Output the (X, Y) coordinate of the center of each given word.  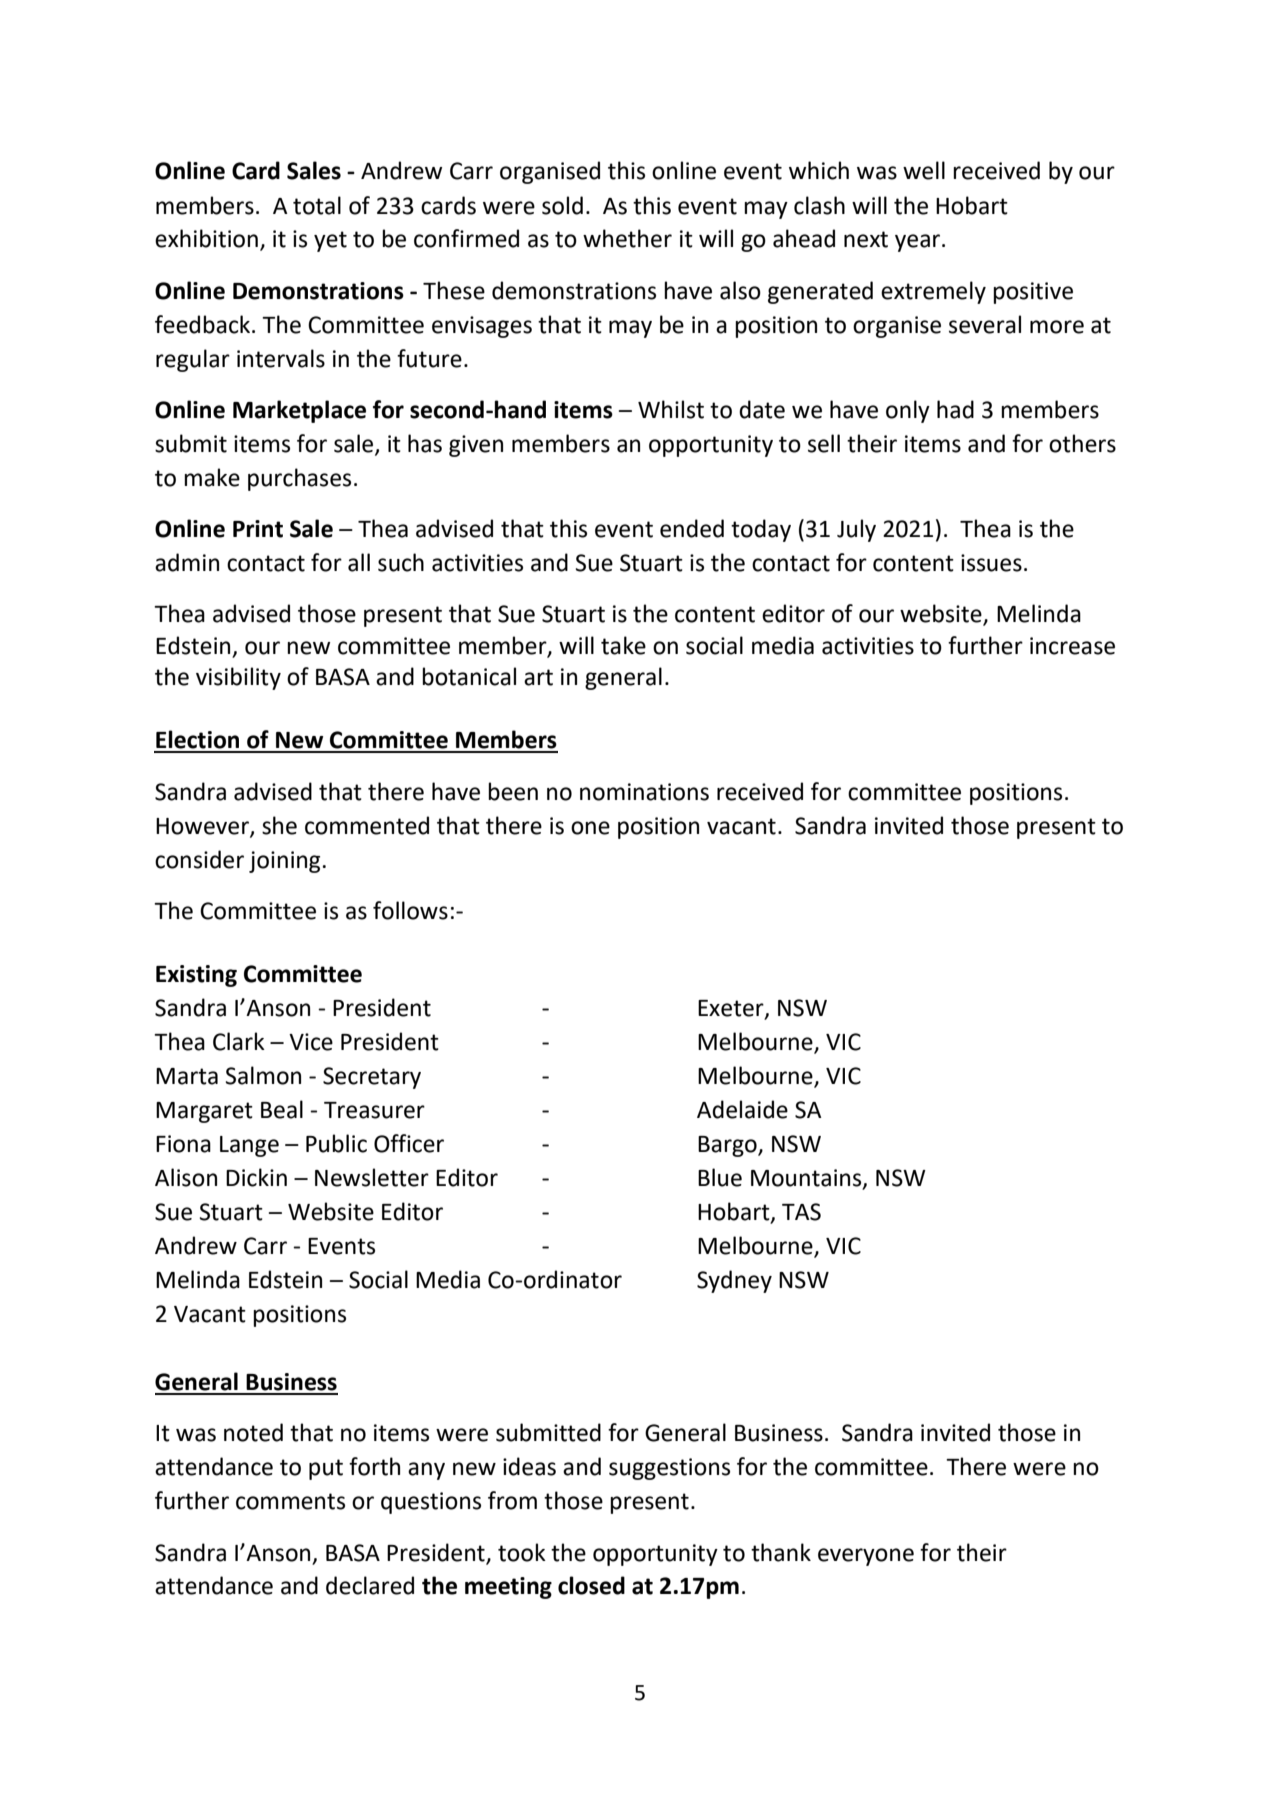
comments (290, 1501)
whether (627, 238)
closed (591, 1585)
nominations (644, 792)
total (317, 205)
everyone (866, 1557)
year (919, 243)
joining (284, 862)
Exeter (732, 1009)
